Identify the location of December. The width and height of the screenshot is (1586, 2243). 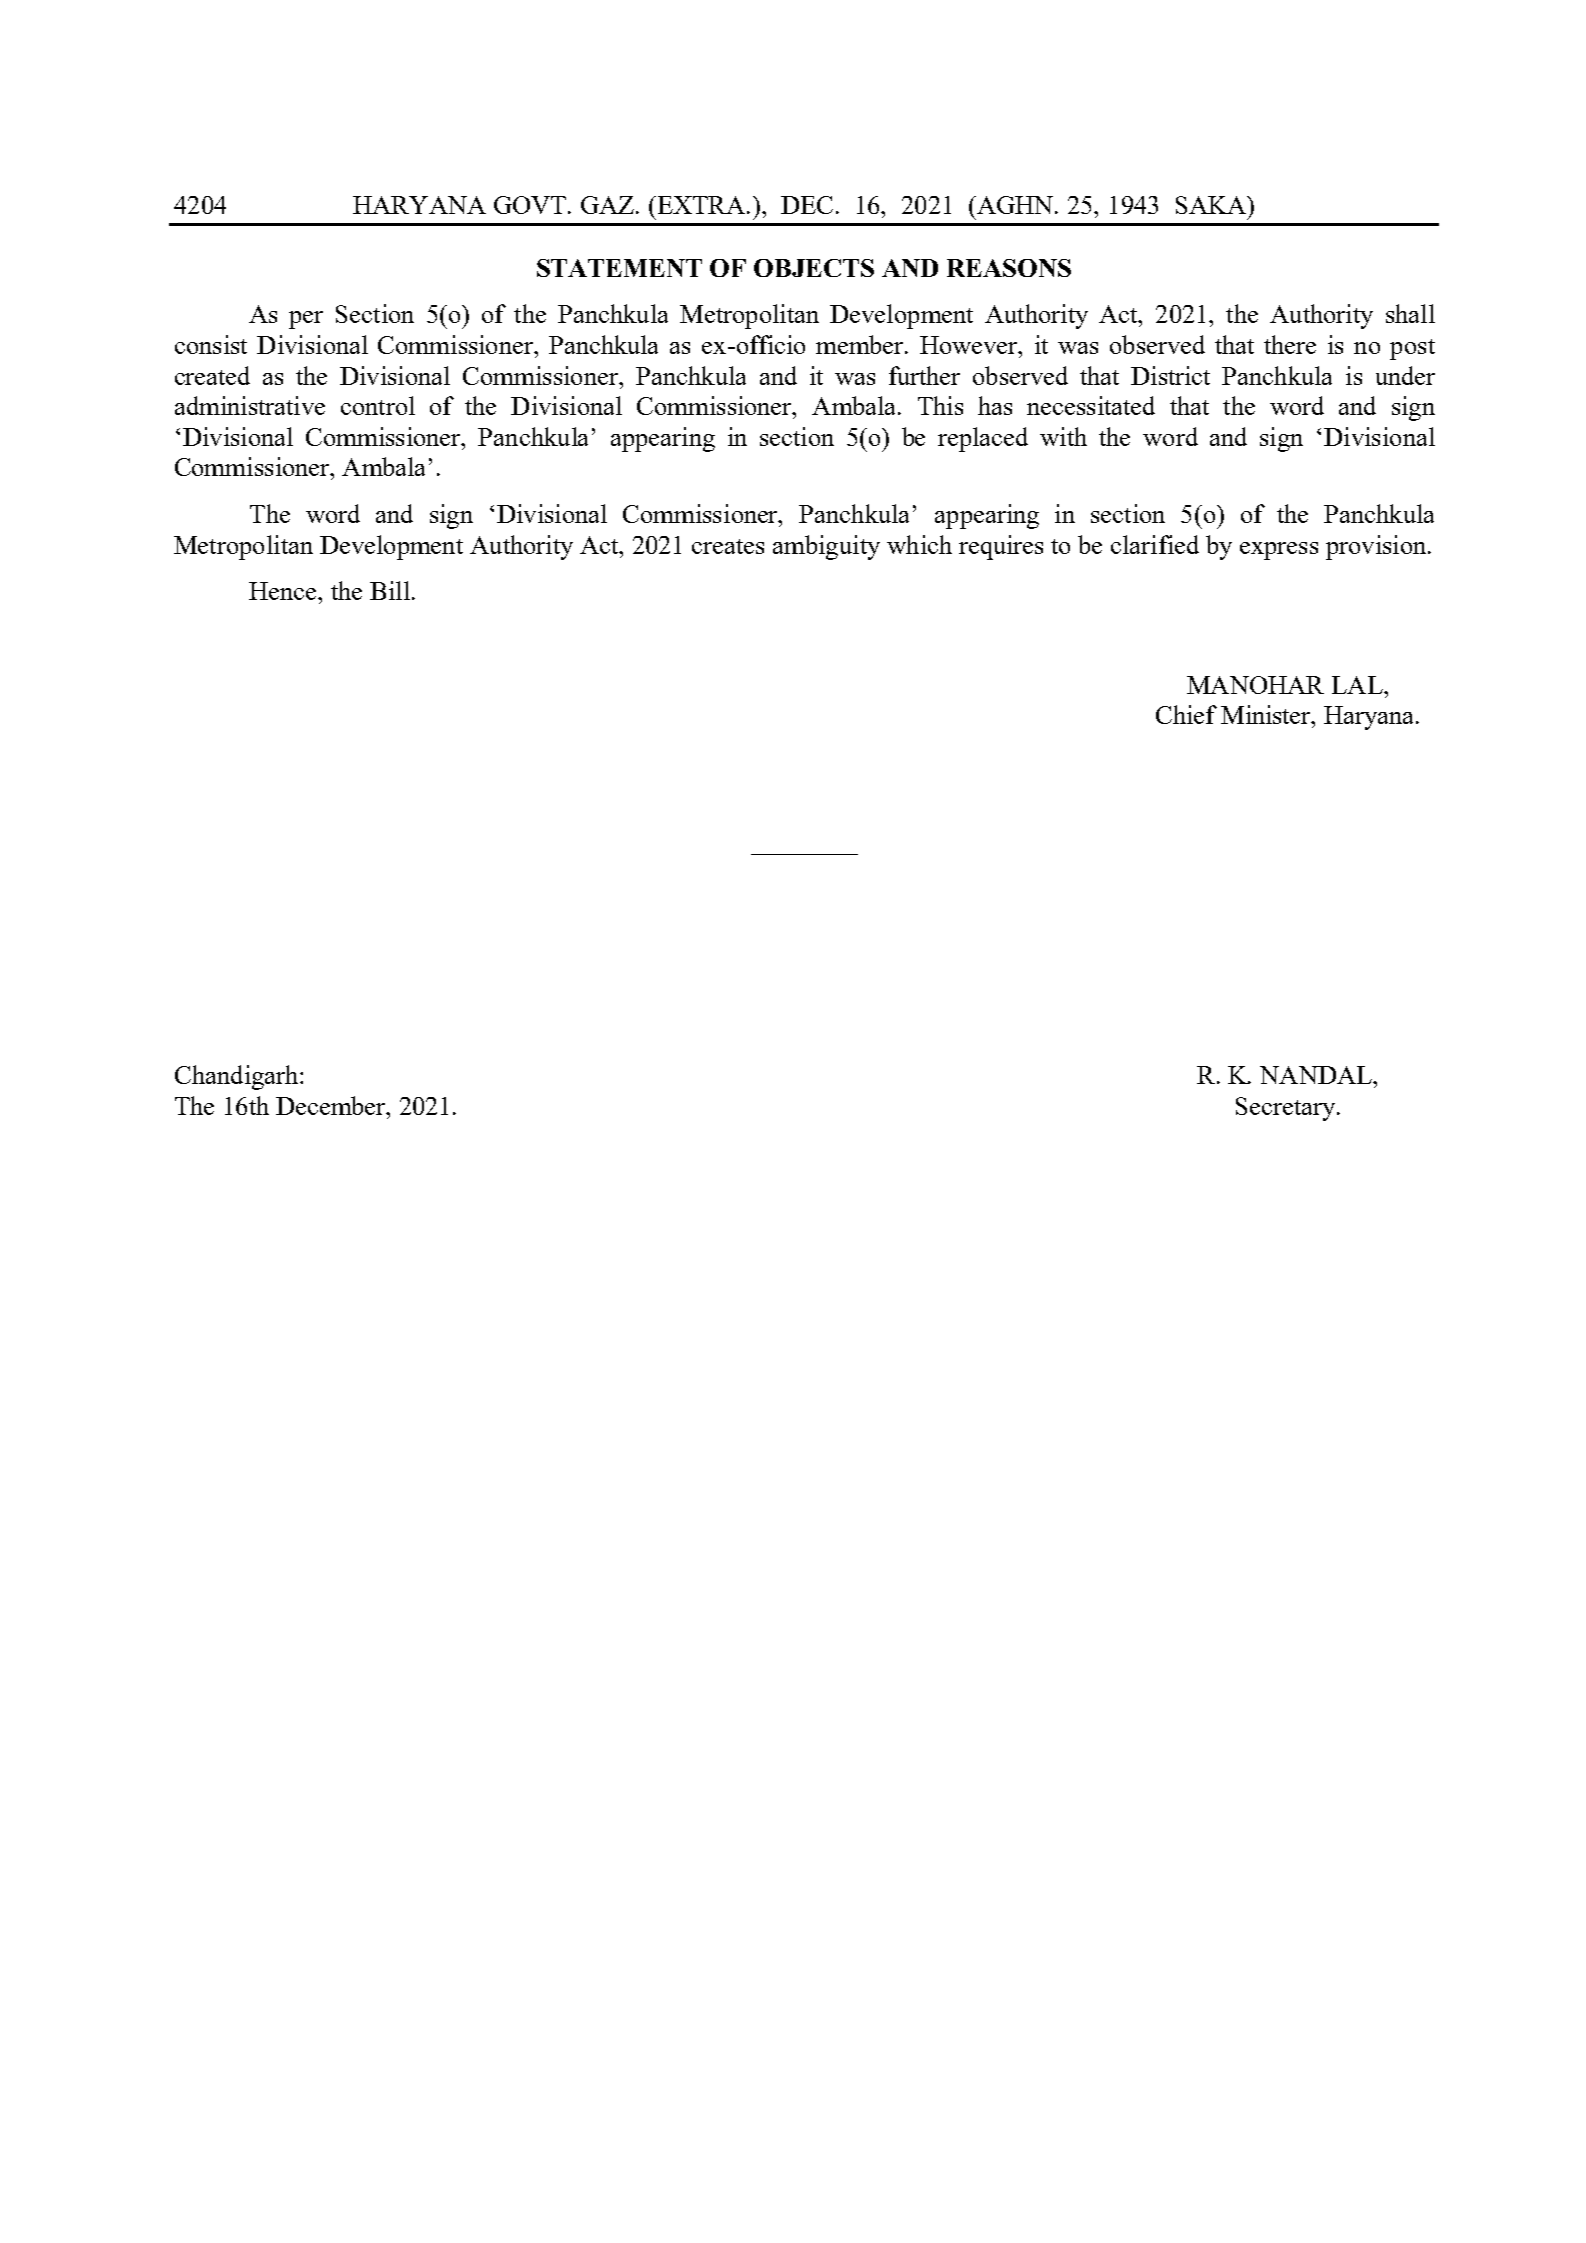
(332, 1105).
